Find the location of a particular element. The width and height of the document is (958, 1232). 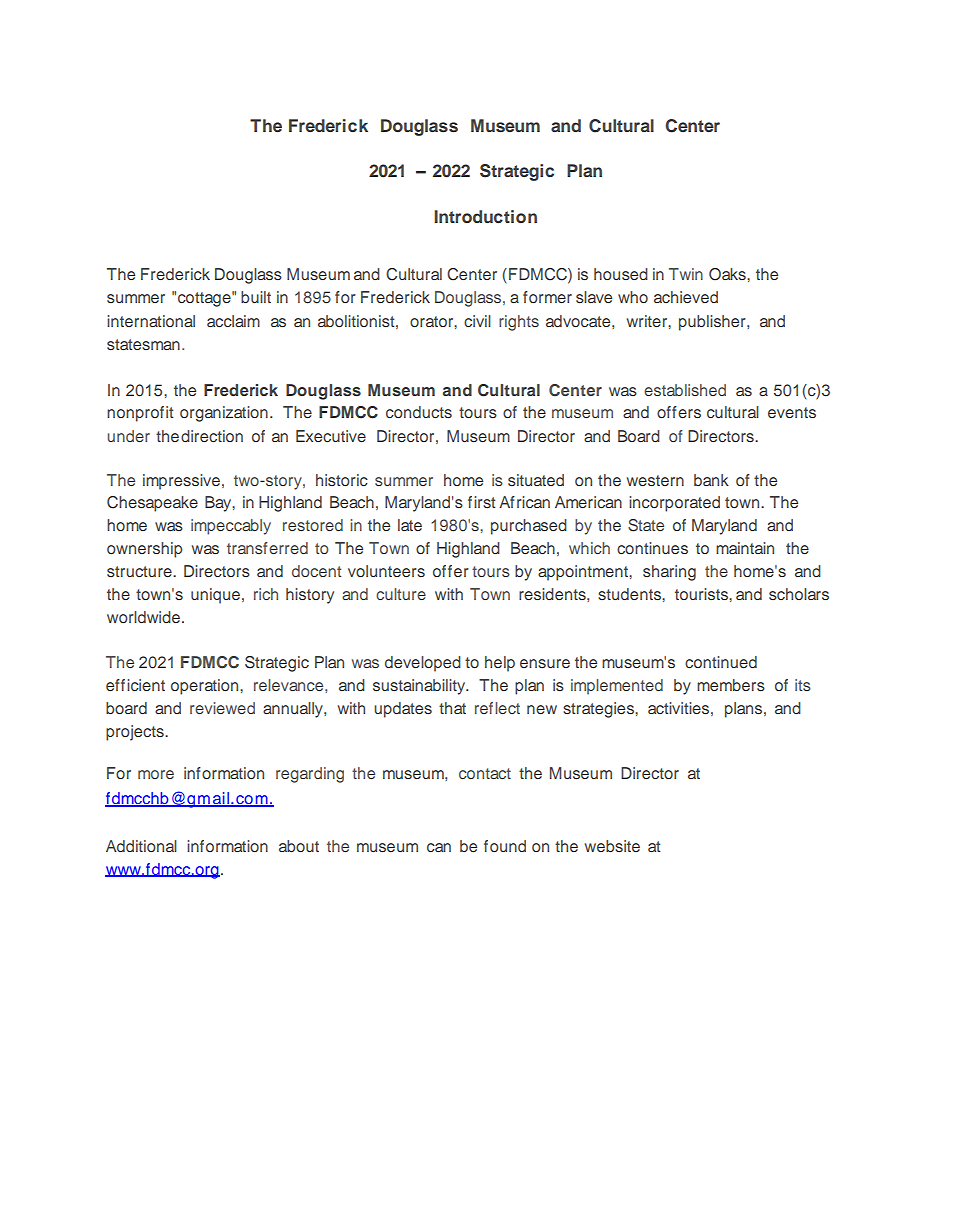

organization is located at coordinates (224, 414).
